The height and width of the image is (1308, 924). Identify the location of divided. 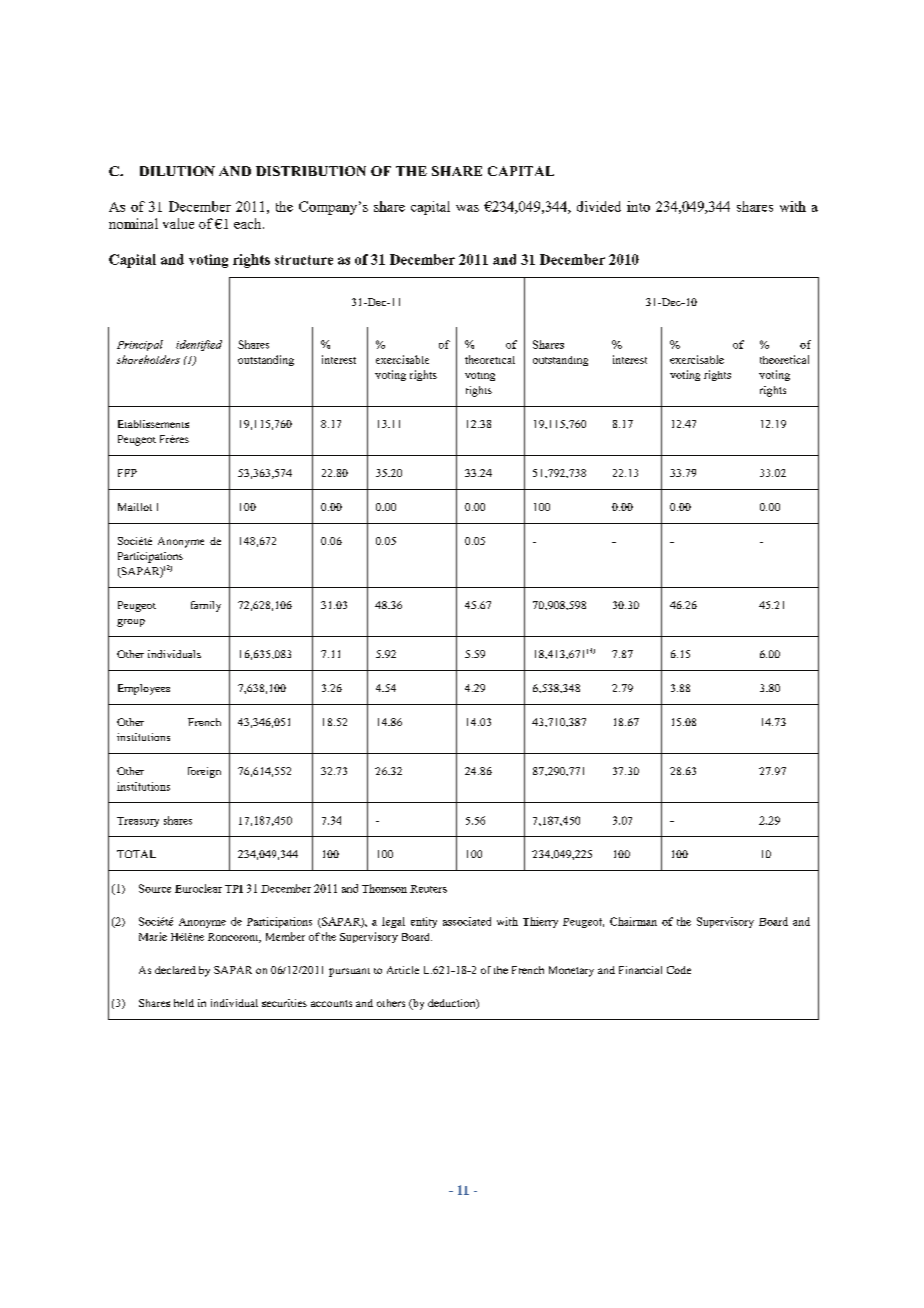
(599, 206).
